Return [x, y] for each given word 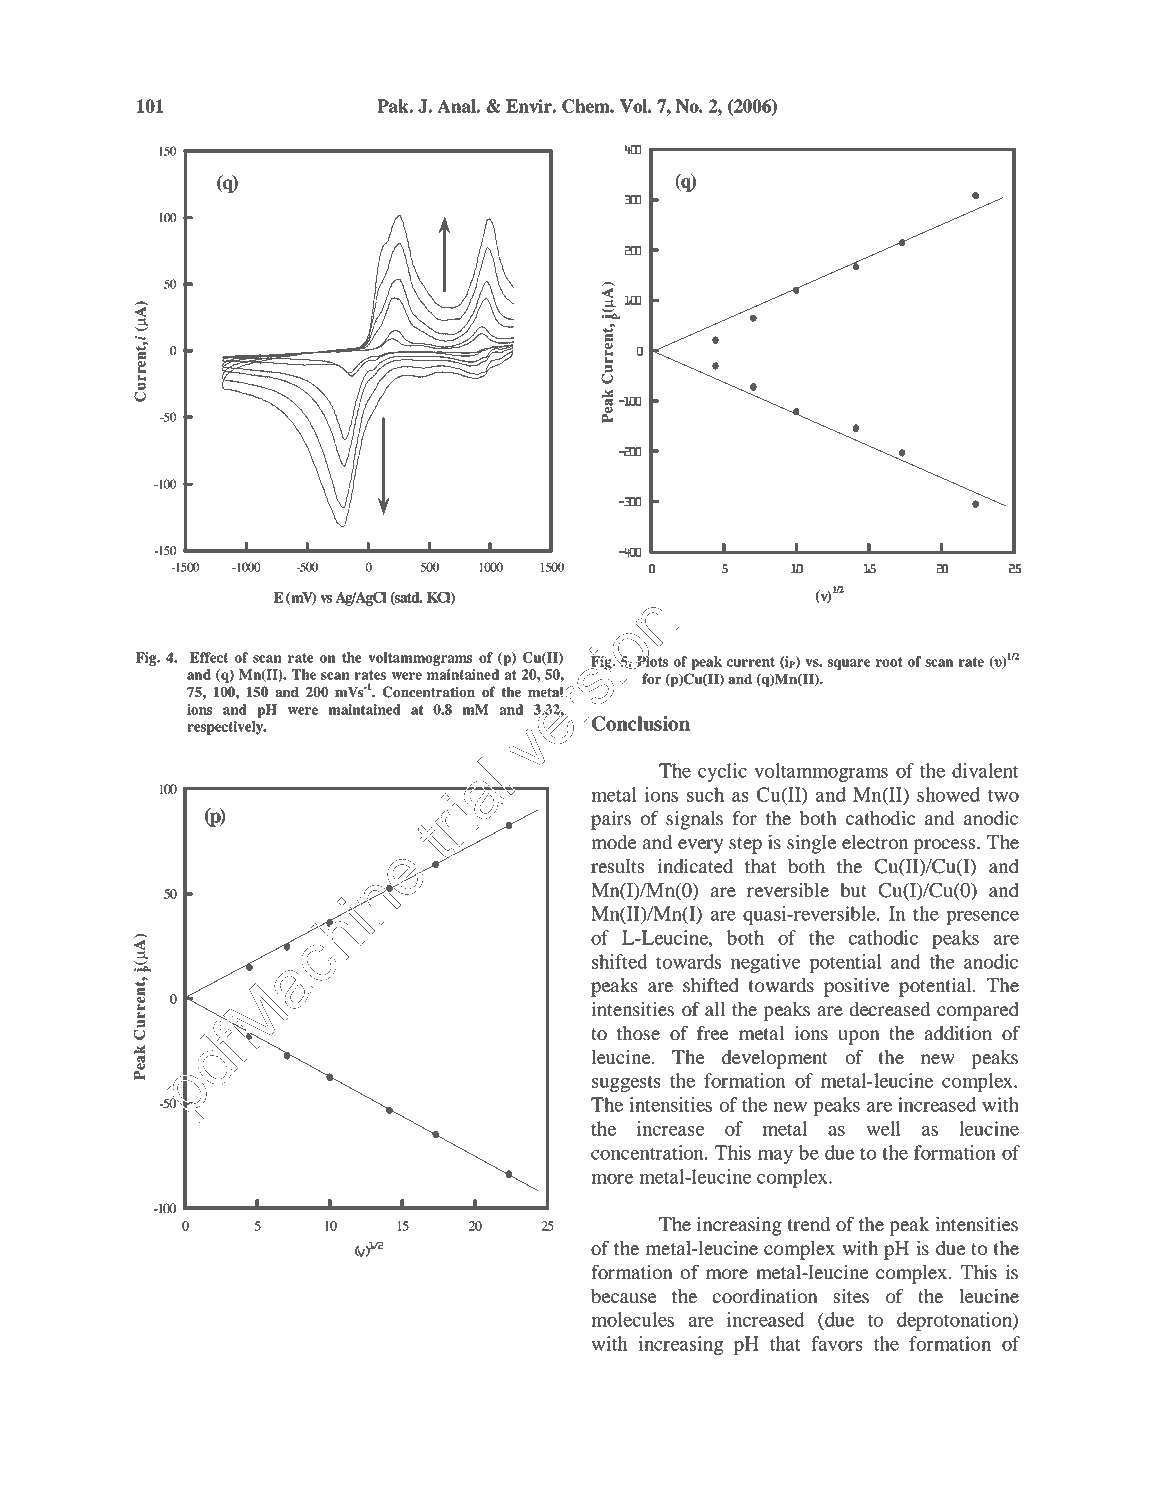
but [853, 890]
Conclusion [641, 723]
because [624, 1296]
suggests [626, 1084]
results [617, 866]
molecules [632, 1319]
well [883, 1128]
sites [851, 1296]
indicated [695, 866]
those [638, 1033]
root [889, 662]
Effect [209, 657]
